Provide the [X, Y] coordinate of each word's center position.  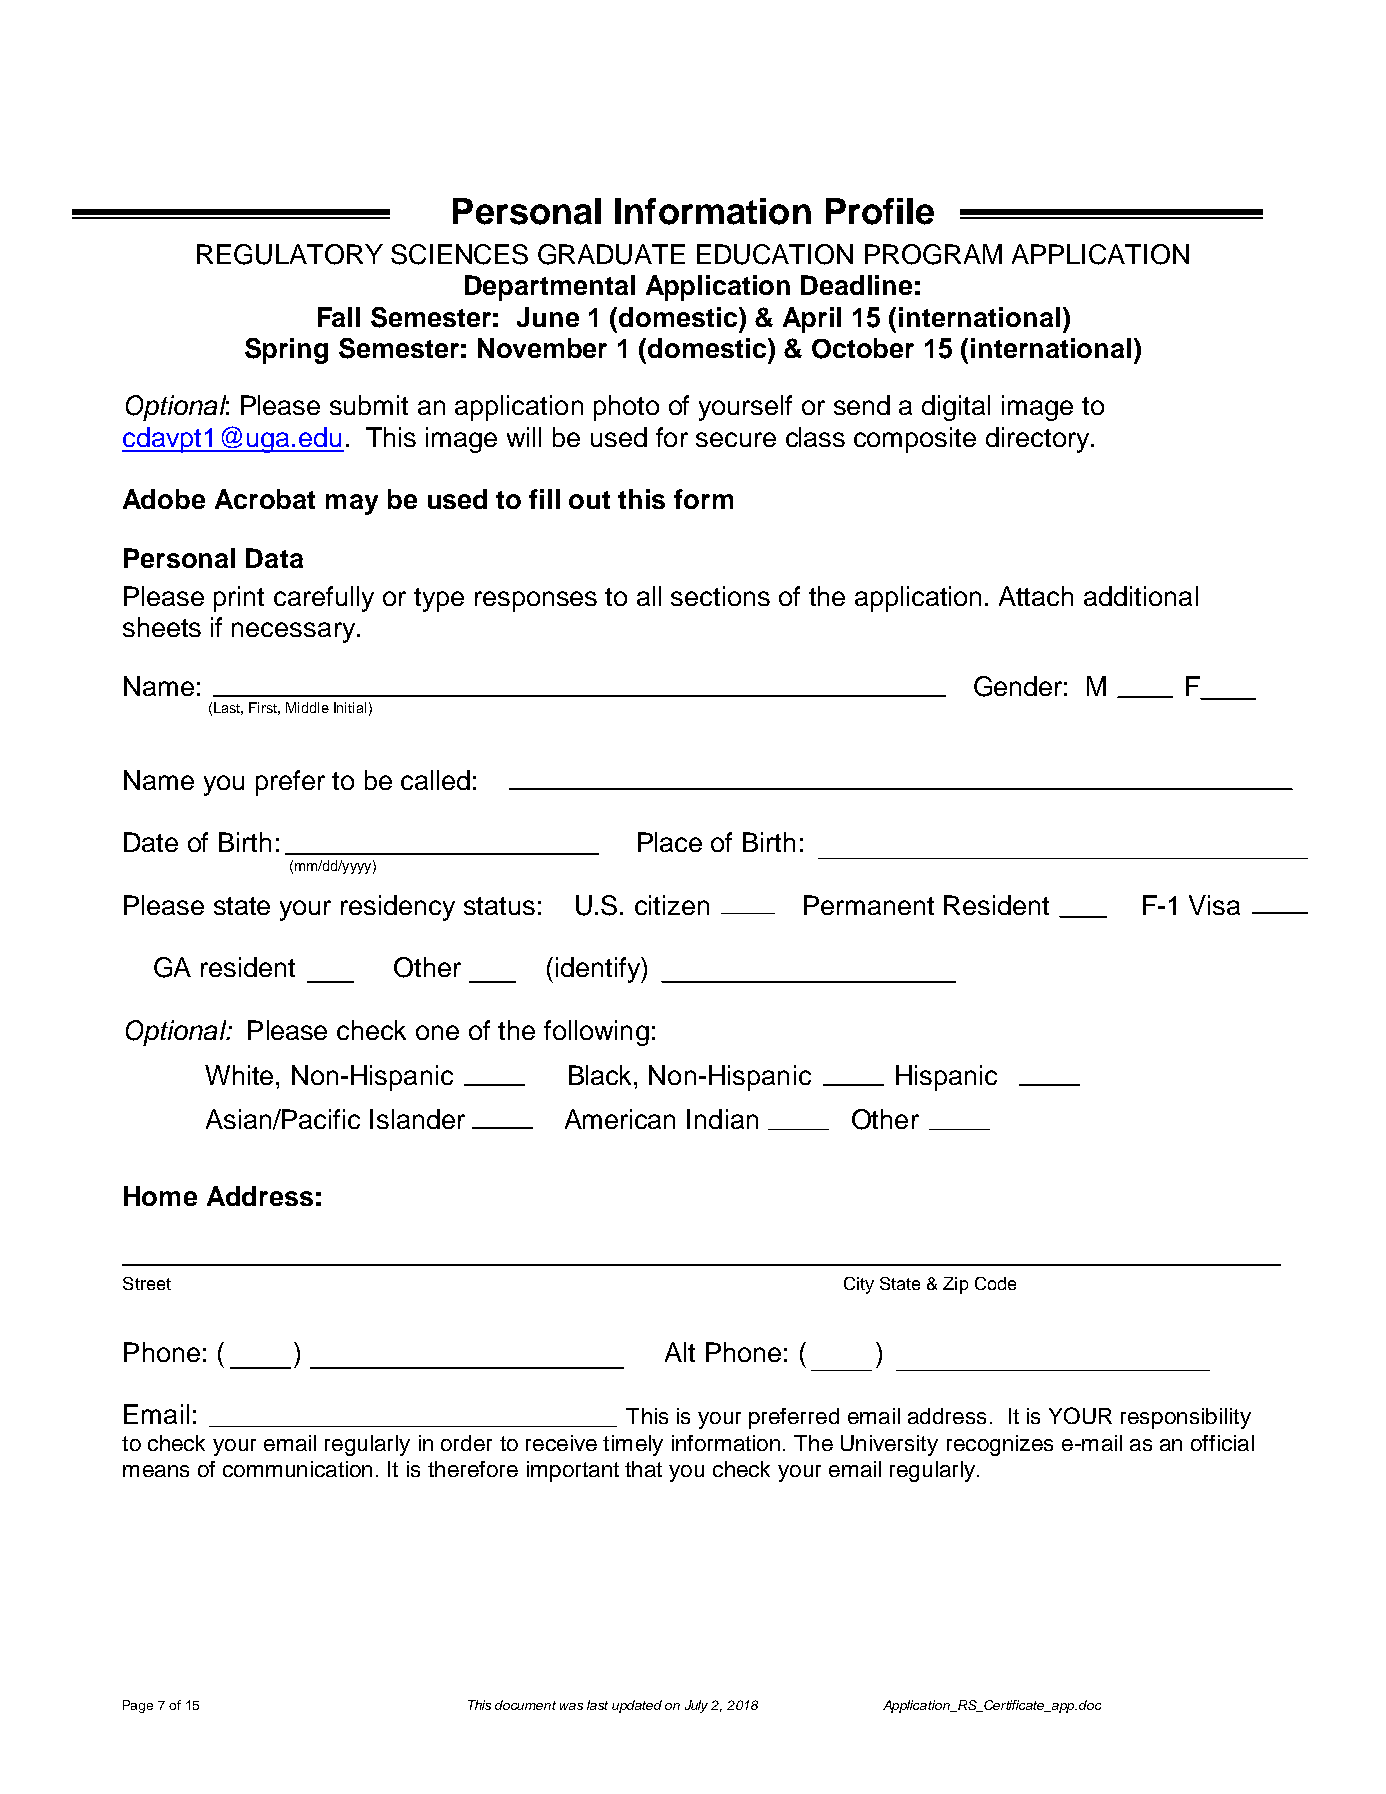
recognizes [1000, 1445]
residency [398, 908]
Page [138, 1706]
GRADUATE [611, 254]
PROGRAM [933, 254]
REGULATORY [290, 254]
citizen [672, 905]
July [696, 1706]
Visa [1214, 905]
